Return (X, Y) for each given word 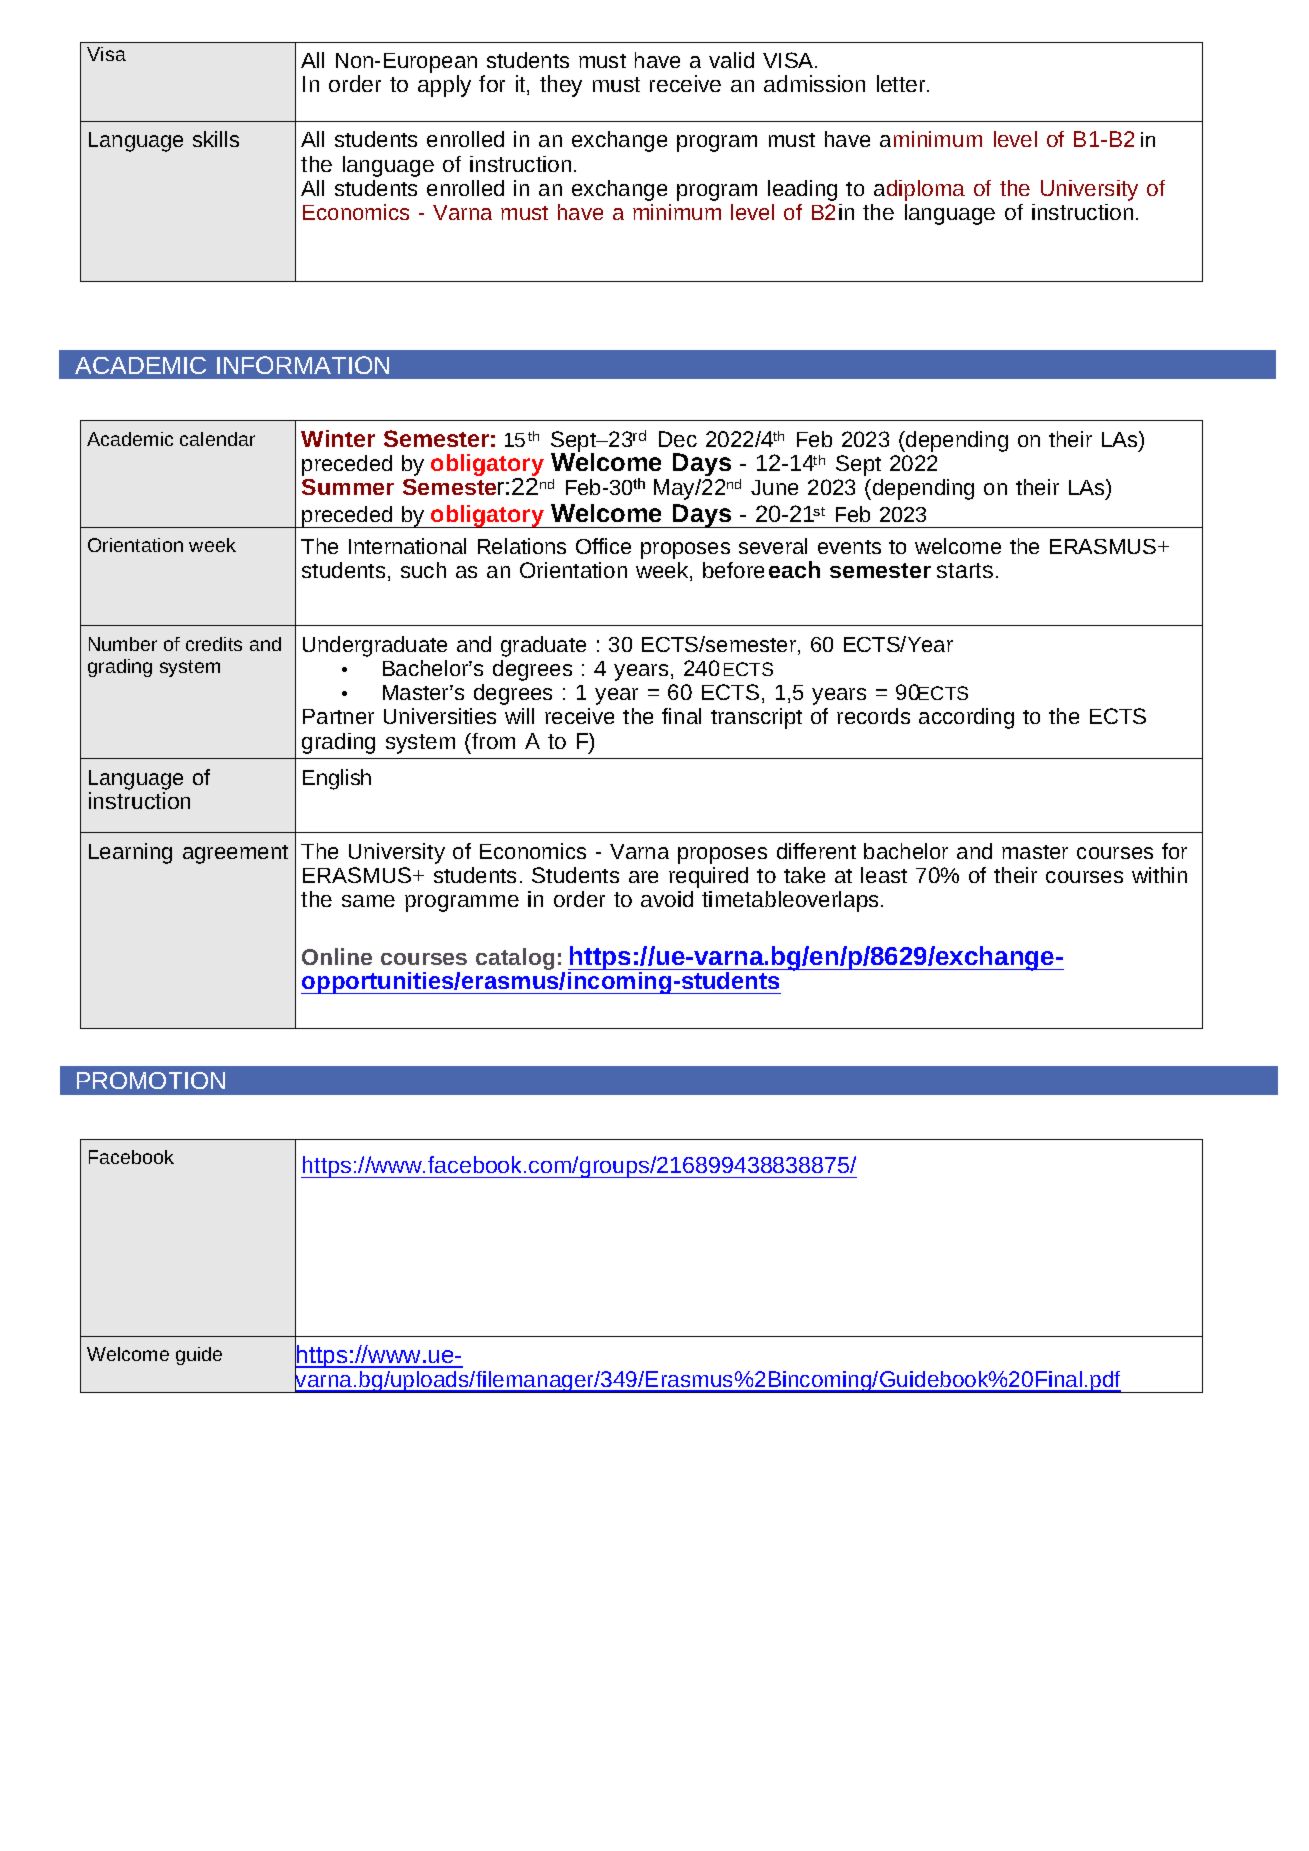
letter (902, 83)
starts (965, 570)
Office (603, 546)
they (561, 86)
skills (216, 139)
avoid (667, 899)
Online (337, 956)
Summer (348, 487)
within (1159, 875)
